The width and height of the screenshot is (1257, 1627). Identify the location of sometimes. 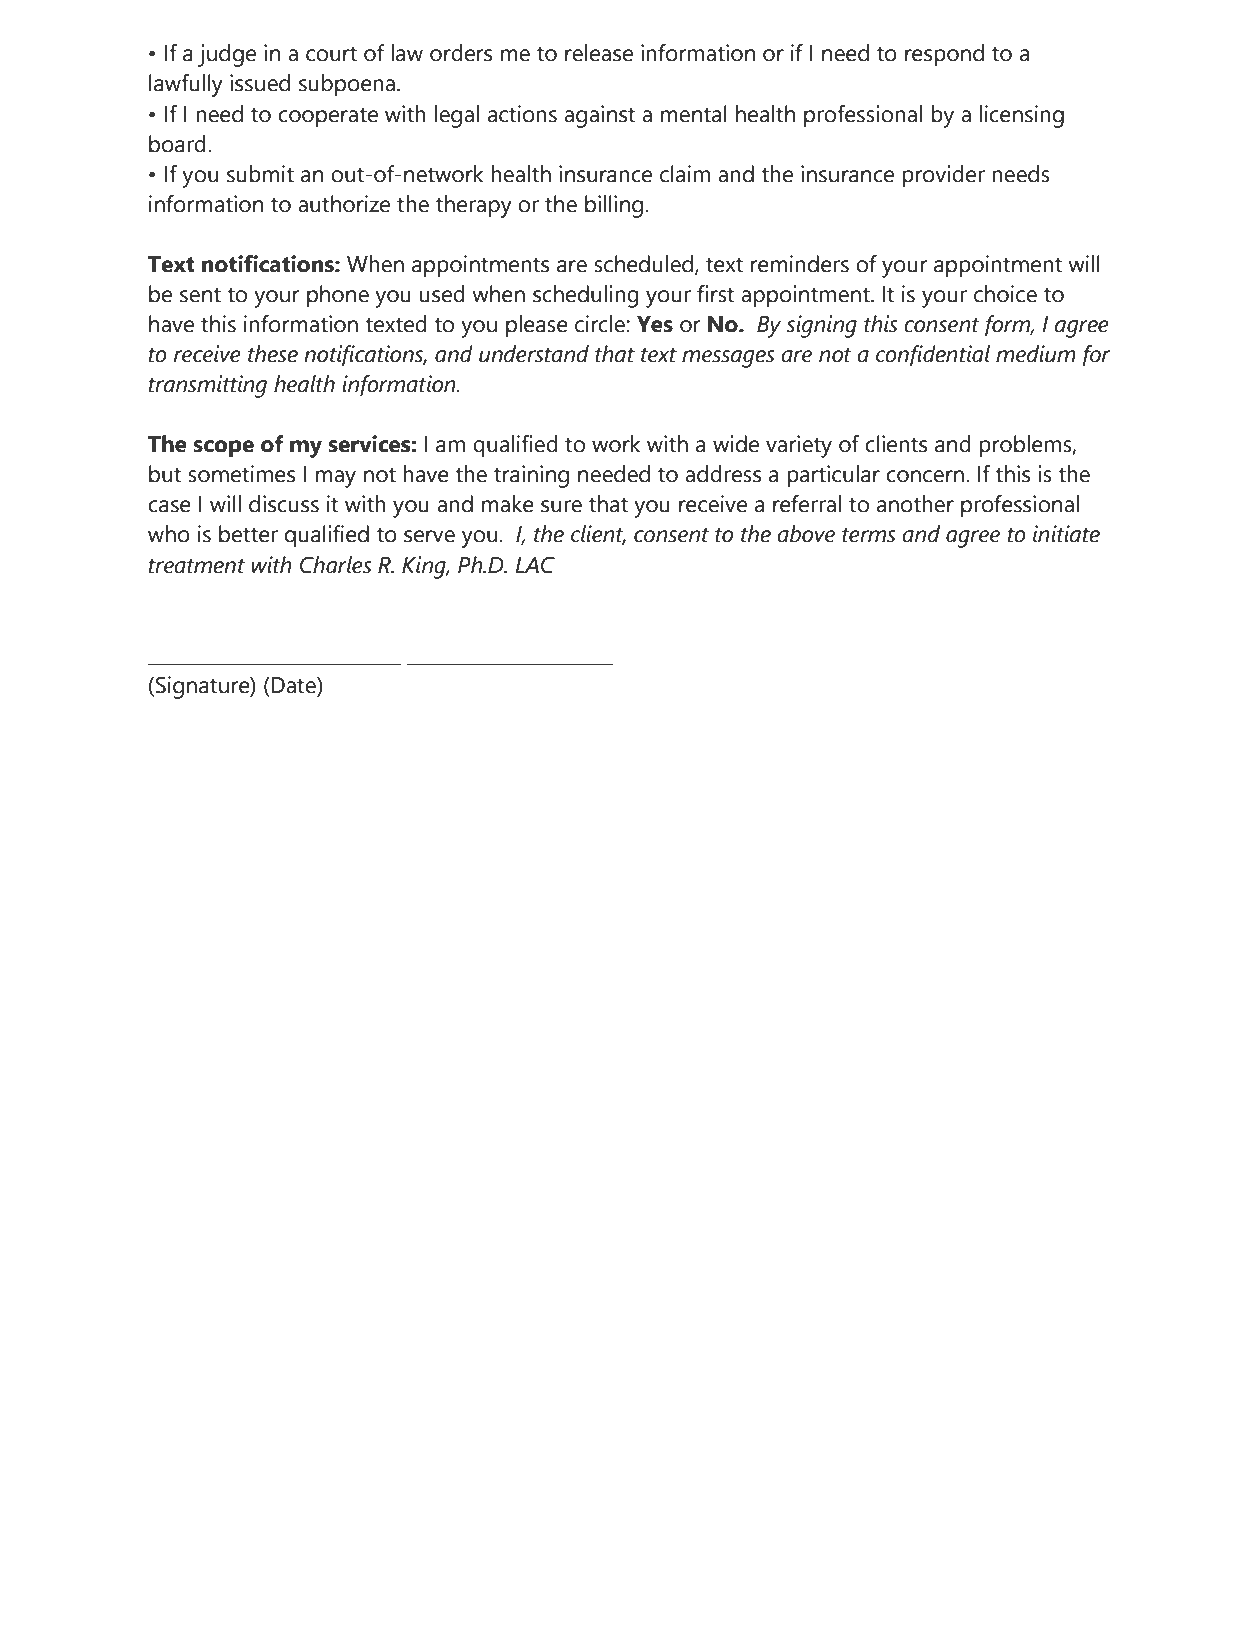
(241, 474).
